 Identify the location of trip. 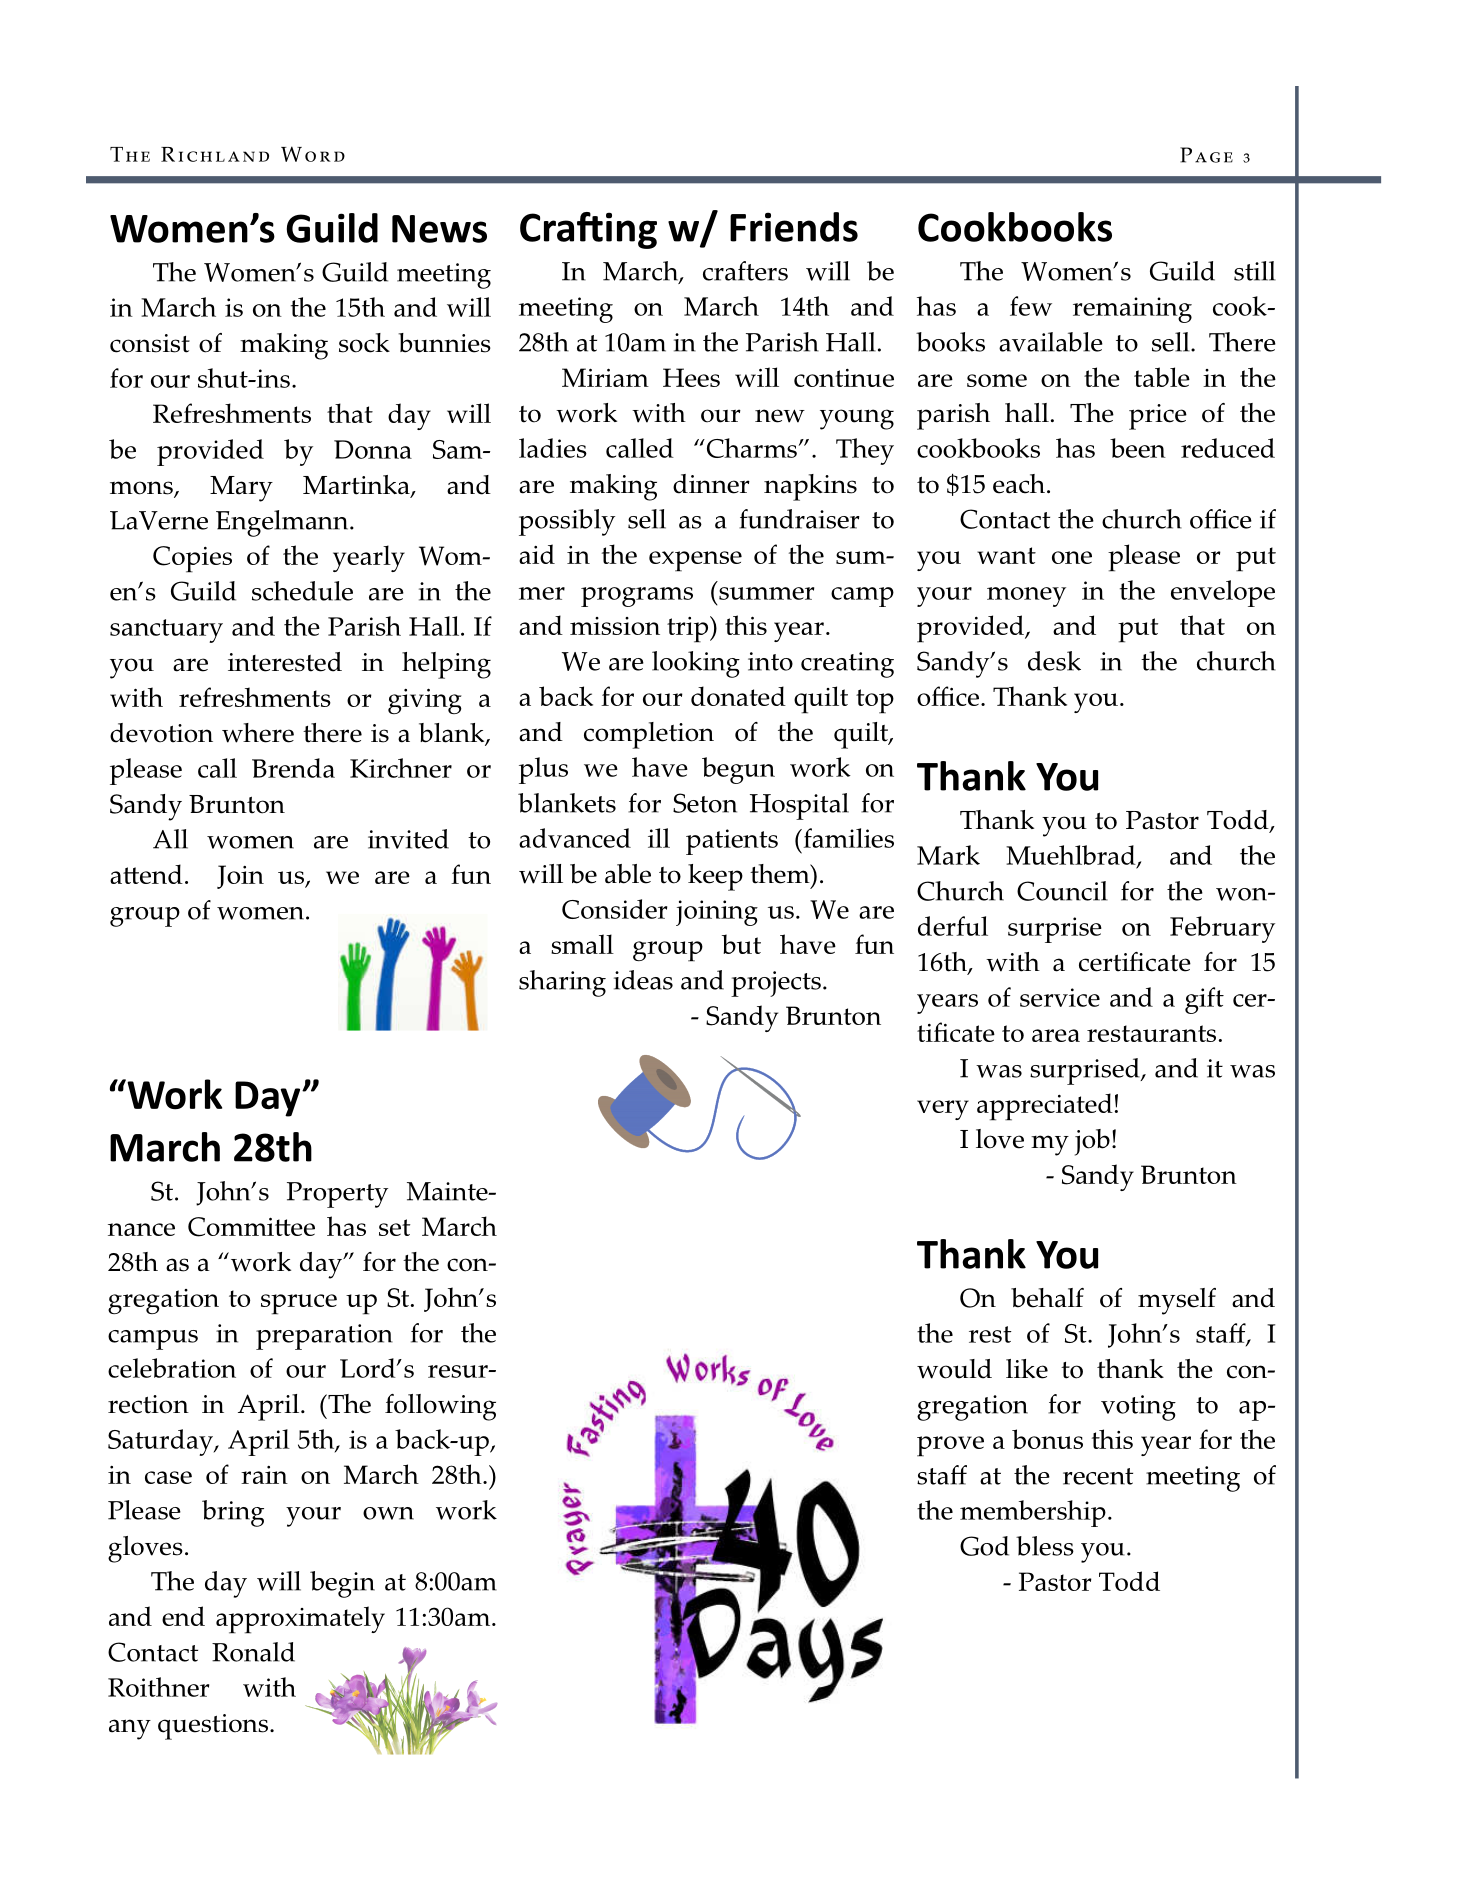
(689, 629).
